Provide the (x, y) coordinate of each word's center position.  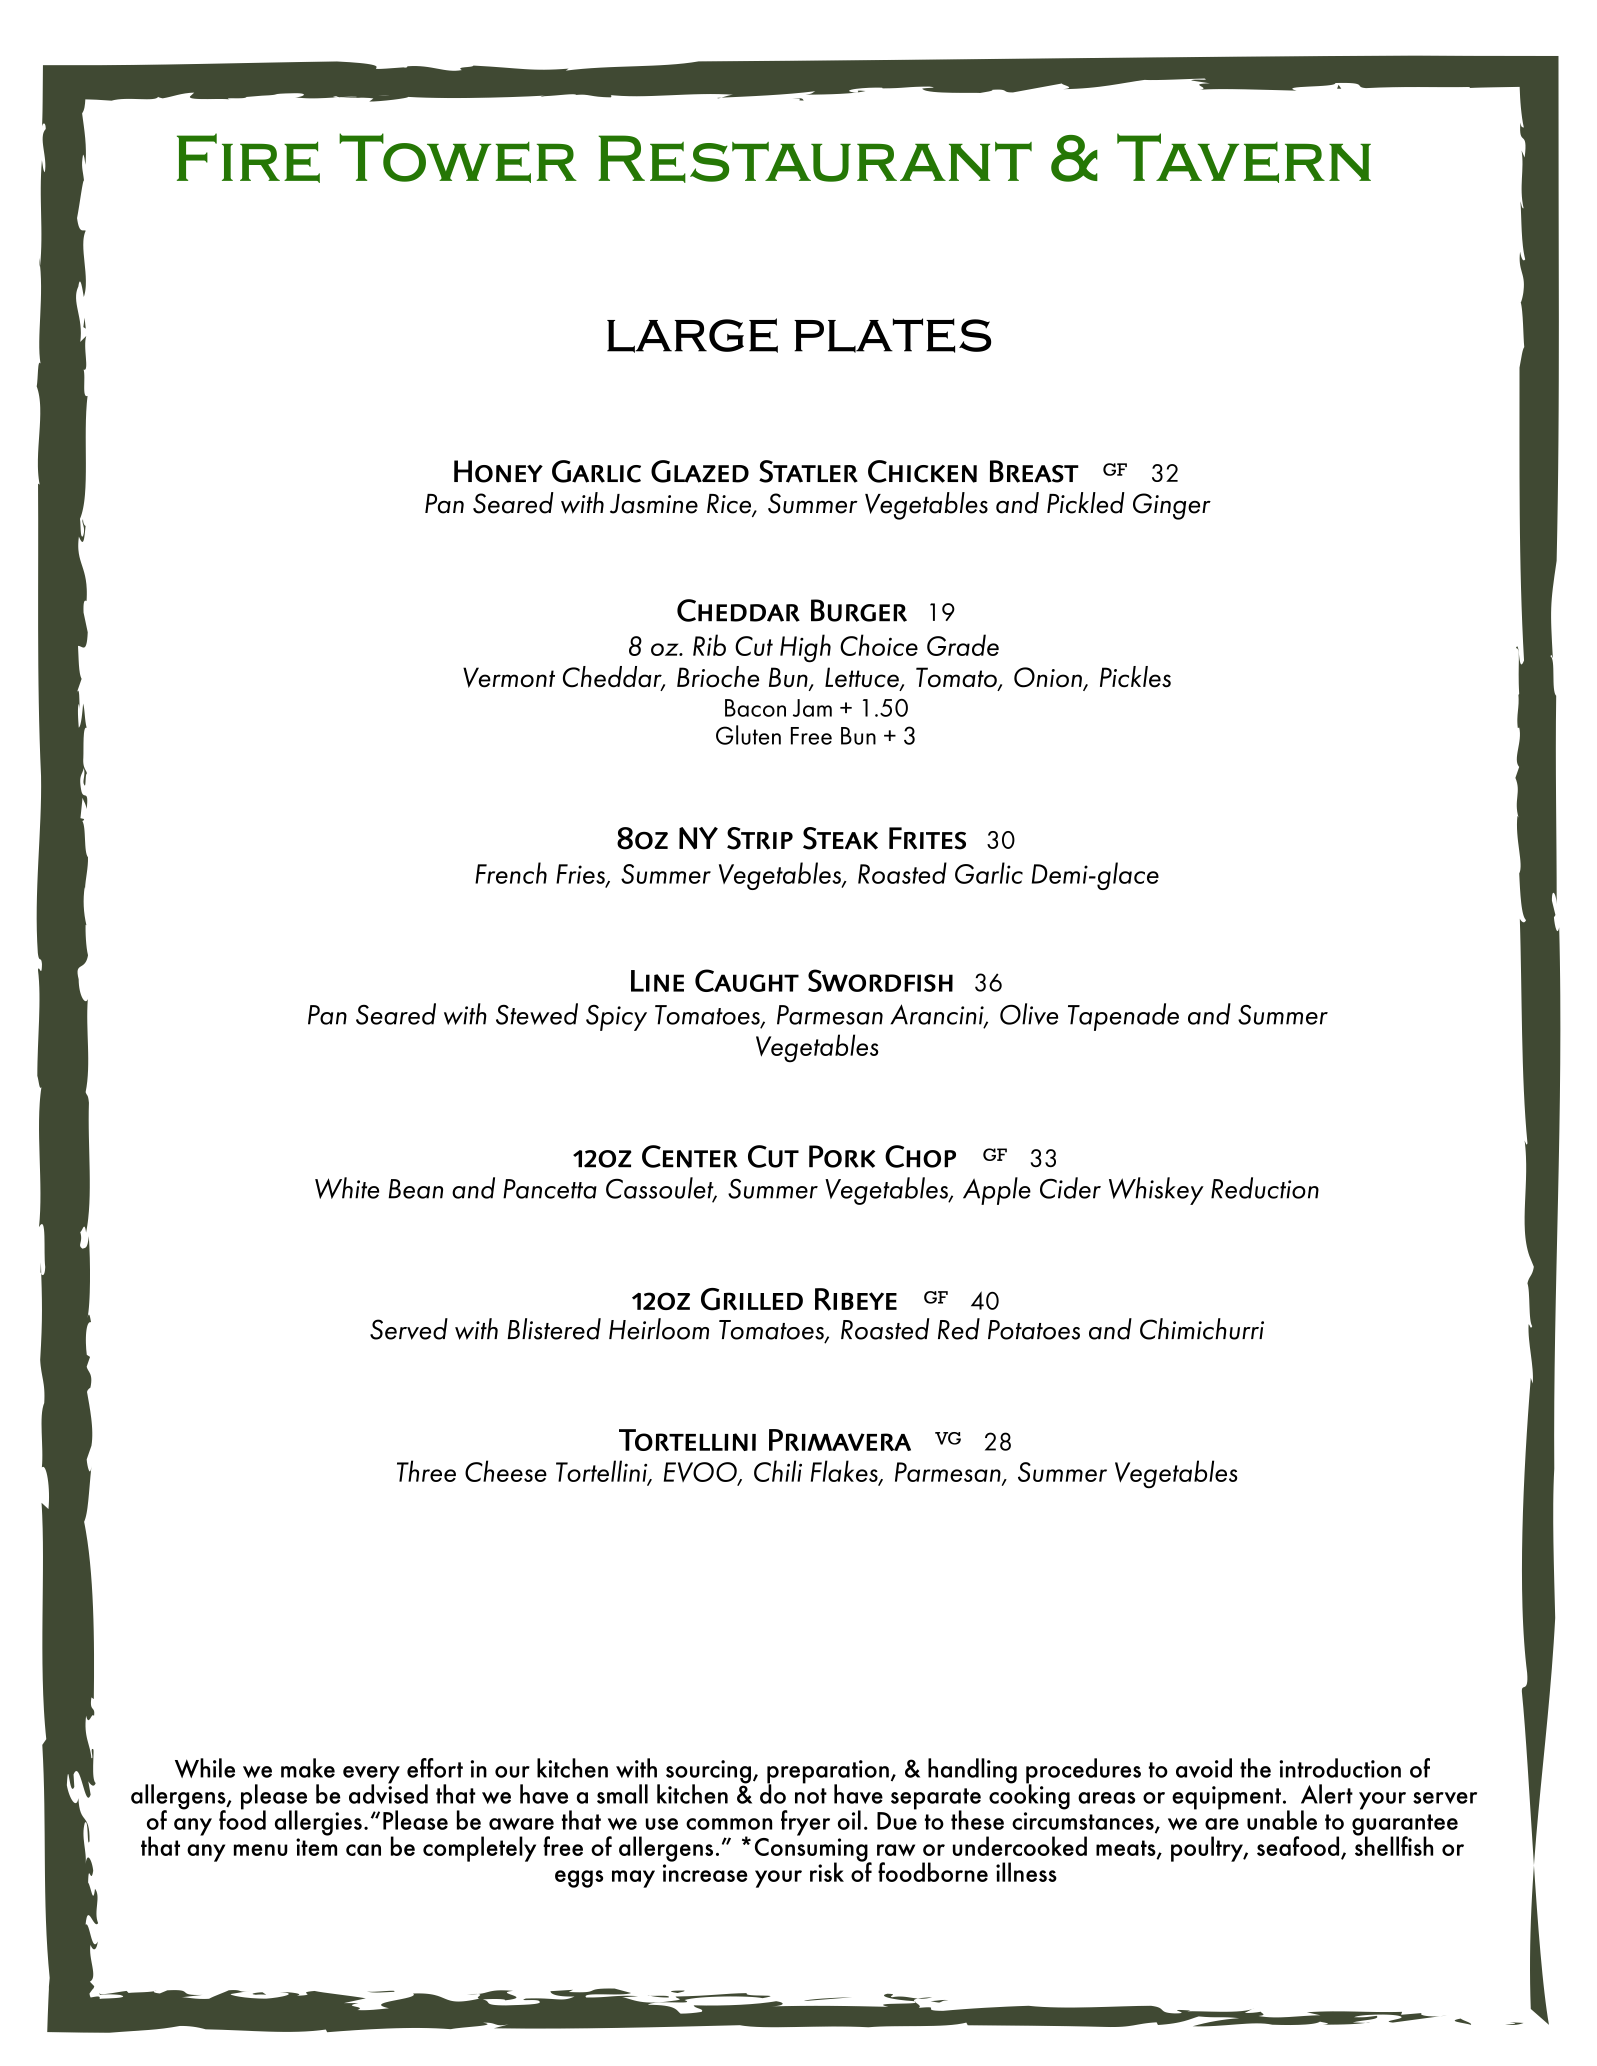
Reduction (1265, 1188)
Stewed (537, 1014)
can (363, 1850)
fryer (805, 1823)
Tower (458, 158)
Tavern (1244, 158)
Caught (747, 980)
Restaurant (815, 159)
